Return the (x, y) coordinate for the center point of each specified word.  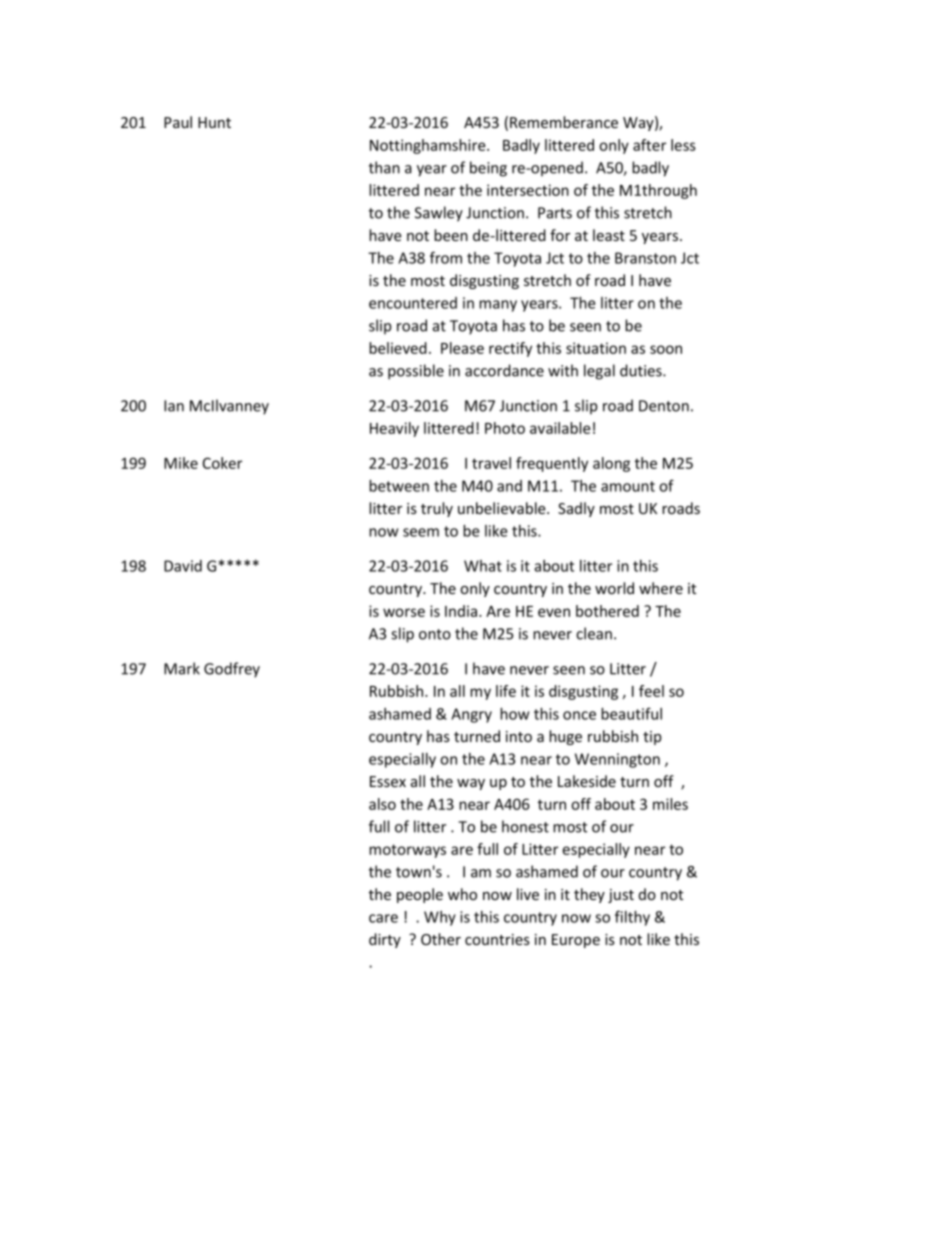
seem (421, 532)
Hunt (214, 122)
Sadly (576, 509)
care (383, 918)
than (384, 167)
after (649, 145)
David (183, 566)
